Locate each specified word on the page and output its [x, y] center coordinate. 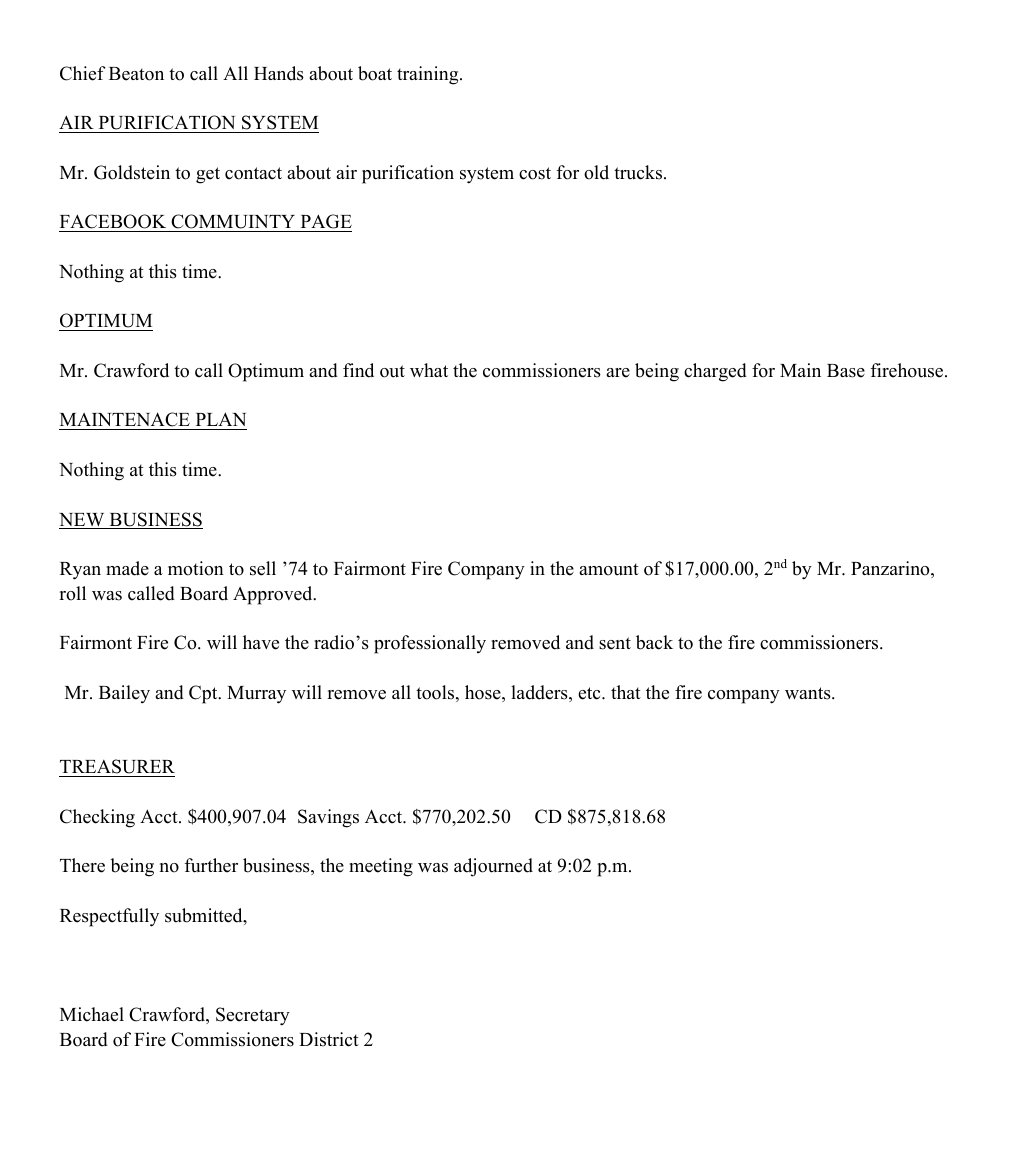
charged [715, 372]
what [429, 370]
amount [609, 569]
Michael [92, 1014]
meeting [381, 867]
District [329, 1039]
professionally [430, 644]
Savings [328, 818]
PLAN [220, 421]
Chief [83, 73]
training [429, 75]
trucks [638, 172]
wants [809, 693]
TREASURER [117, 768]
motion [196, 568]
